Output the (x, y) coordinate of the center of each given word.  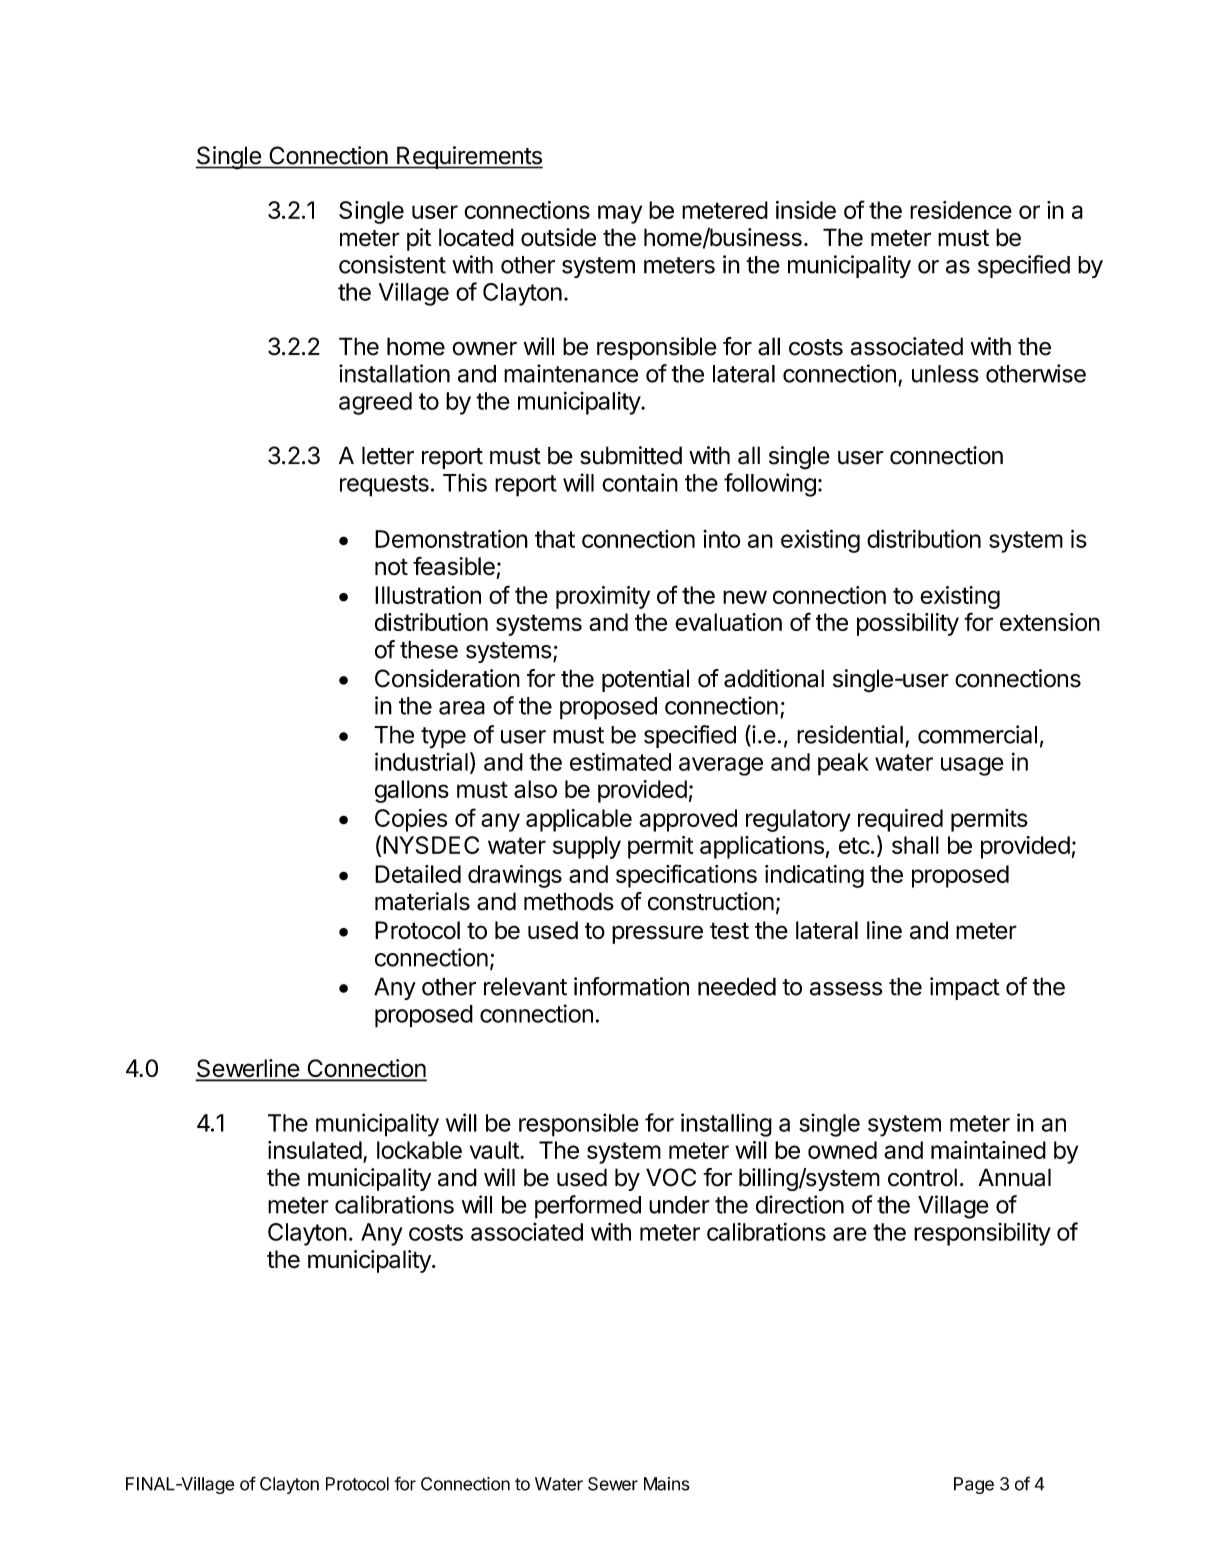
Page (974, 1485)
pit (419, 239)
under (679, 1205)
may (620, 214)
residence (961, 210)
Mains (667, 1484)
